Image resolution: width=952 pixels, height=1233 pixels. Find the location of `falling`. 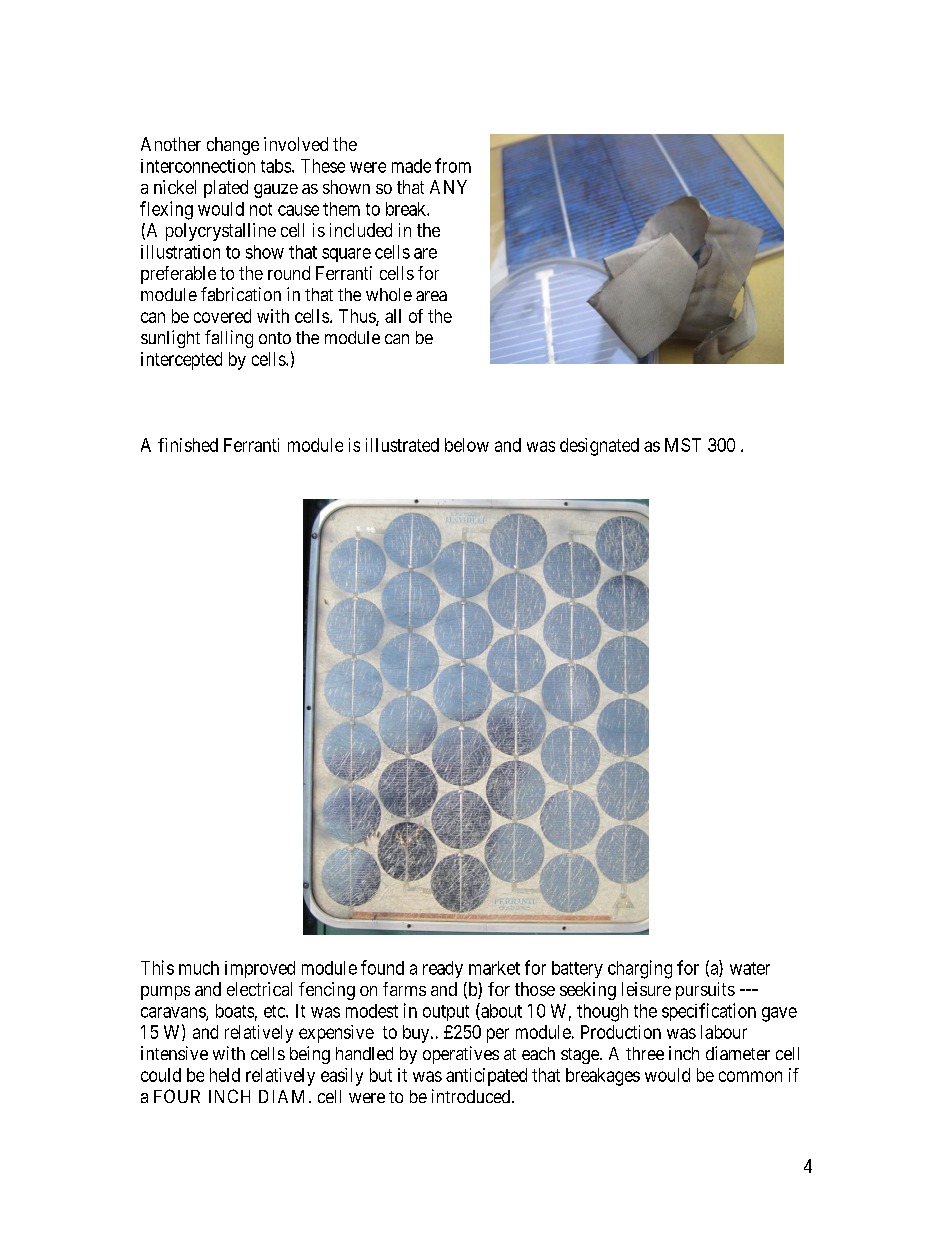

falling is located at coordinates (229, 339).
